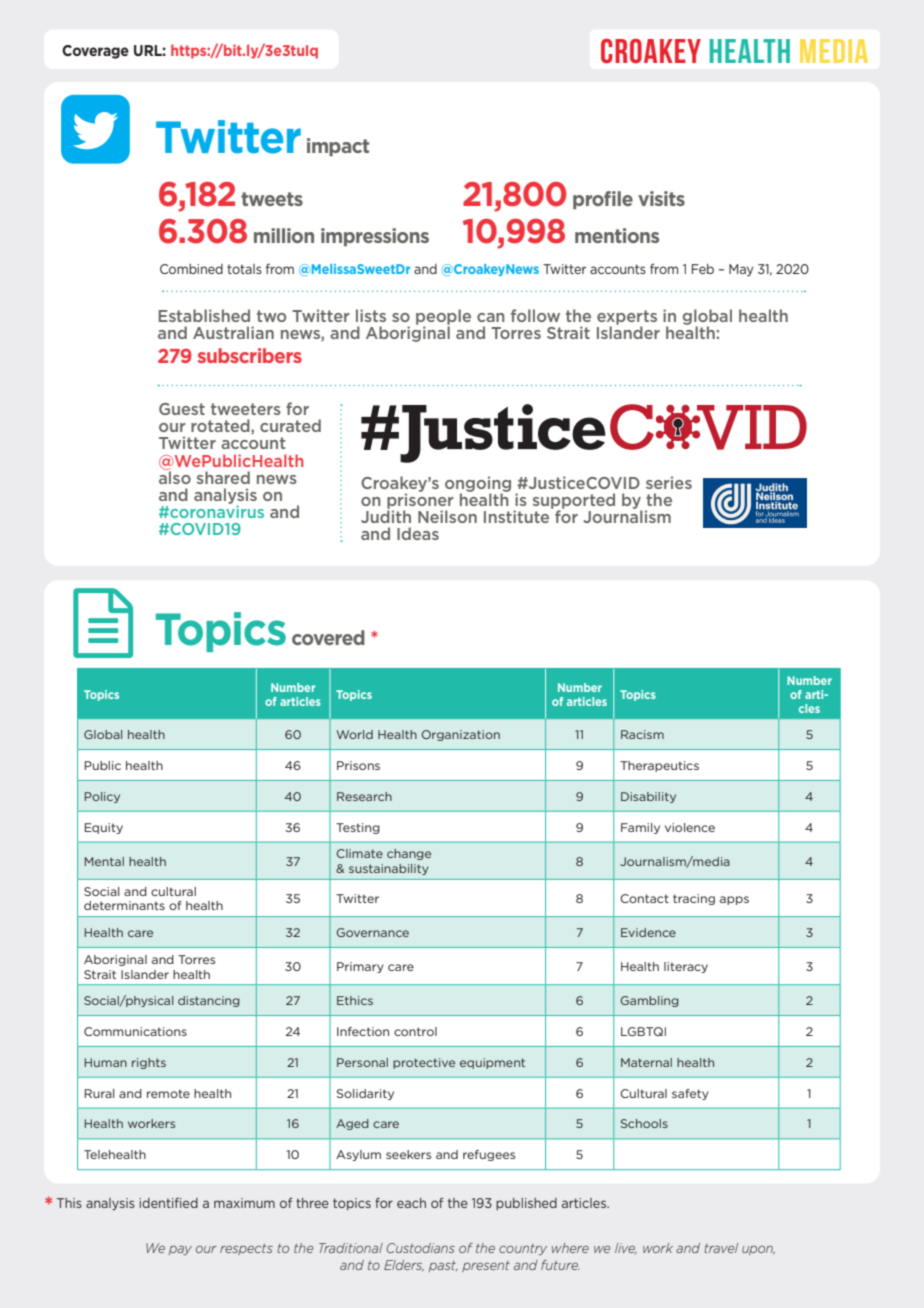 Image resolution: width=924 pixels, height=1308 pixels. Describe the element at coordinates (690, 827) in the screenshot. I see `violence` at that location.
